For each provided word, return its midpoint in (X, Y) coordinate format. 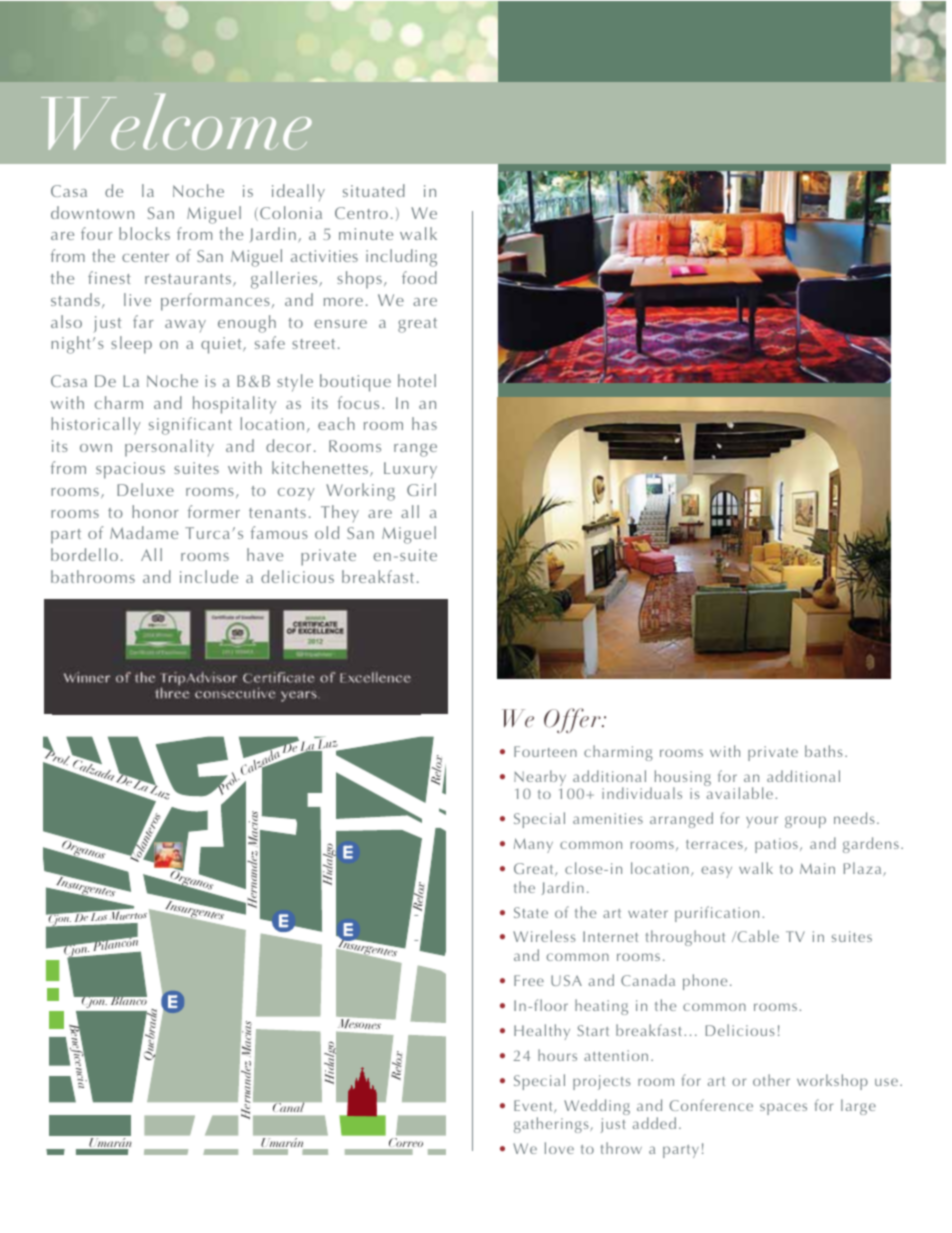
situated (374, 190)
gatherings (552, 1125)
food (419, 277)
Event (534, 1106)
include (209, 576)
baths (824, 751)
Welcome (176, 122)
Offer (573, 720)
